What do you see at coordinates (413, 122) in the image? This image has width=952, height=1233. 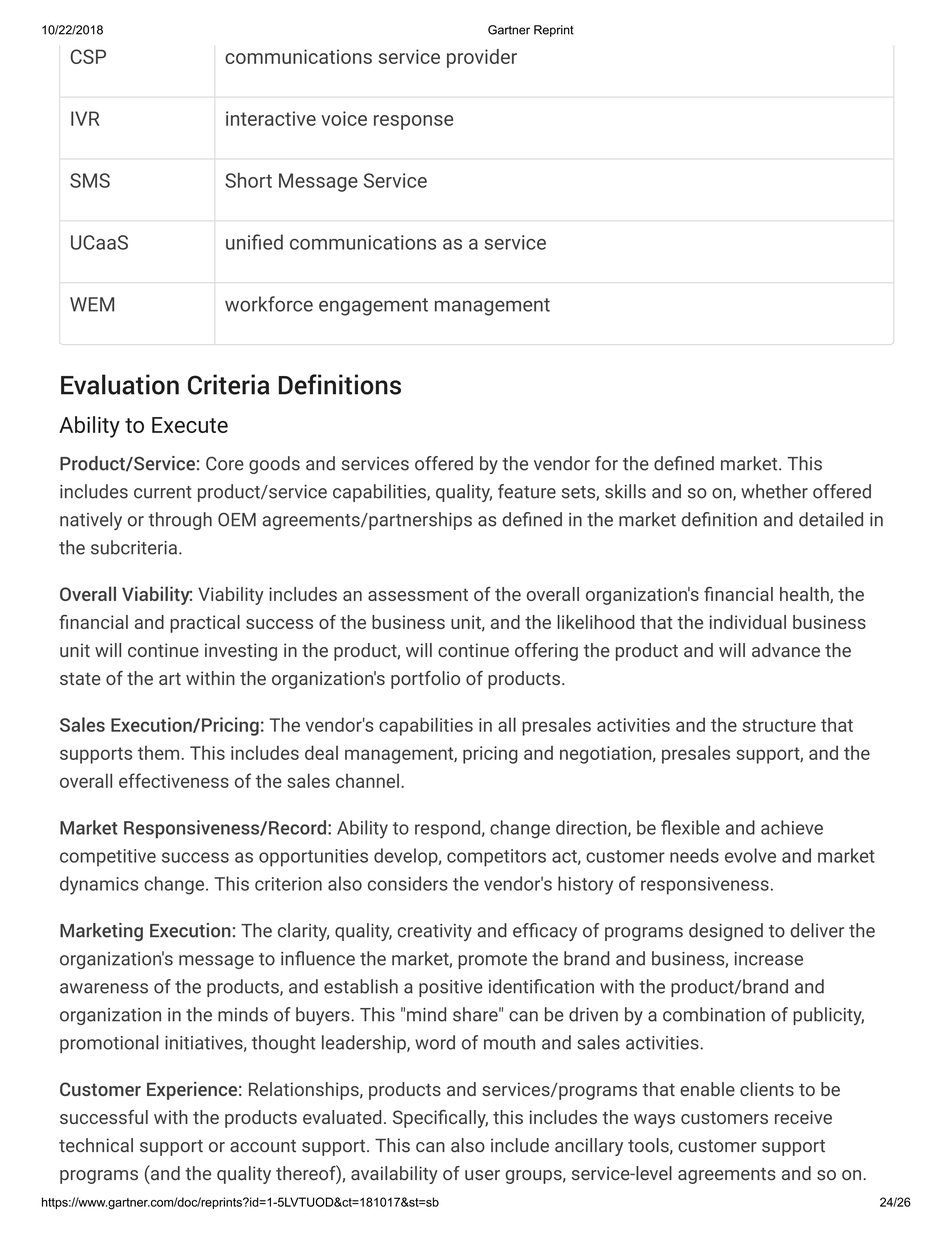 I see `response` at bounding box center [413, 122].
